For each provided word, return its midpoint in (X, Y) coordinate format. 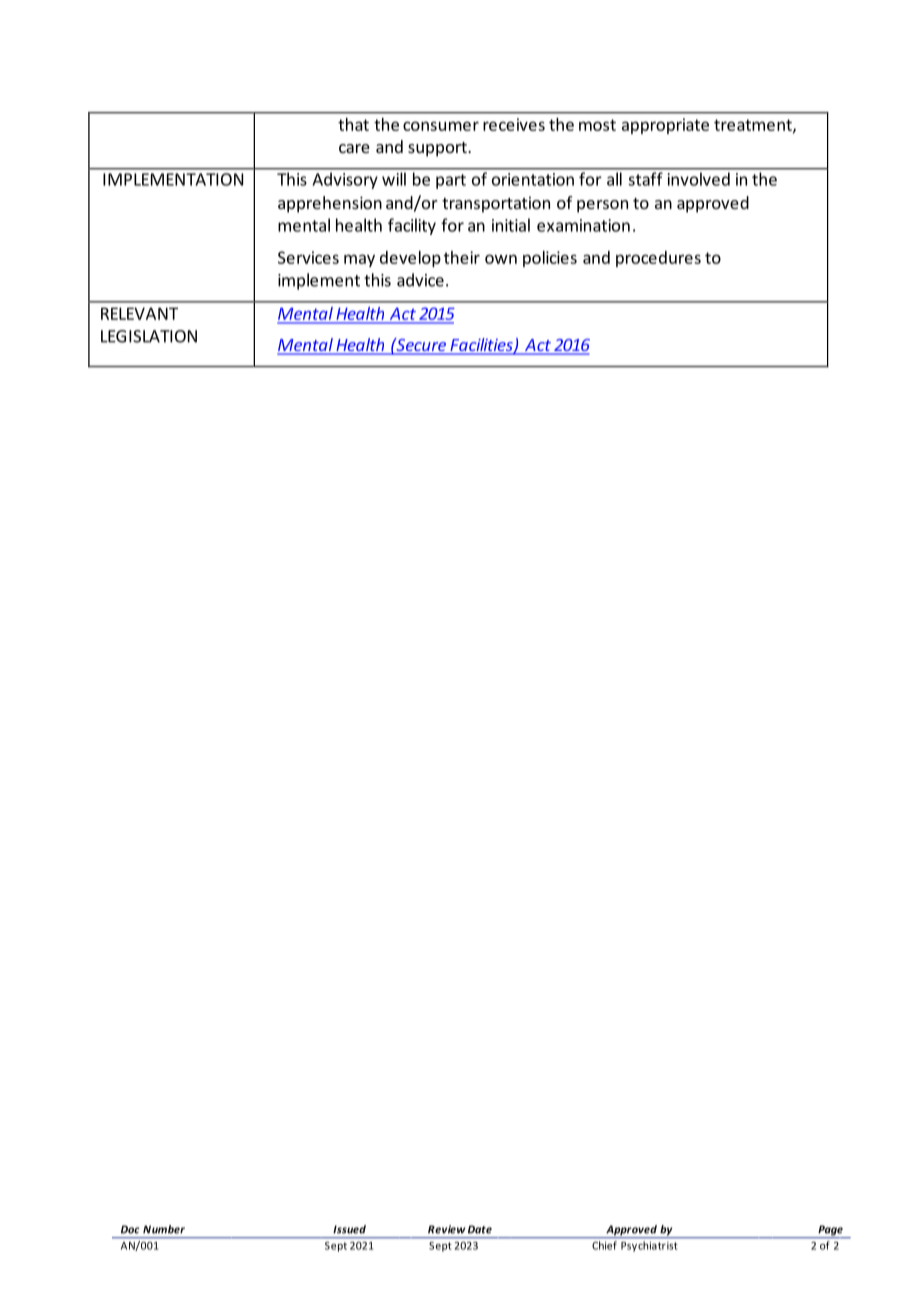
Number (164, 1229)
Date (480, 1229)
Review (446, 1229)
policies (550, 259)
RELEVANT (139, 313)
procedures (658, 259)
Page (830, 1231)
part (451, 181)
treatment (754, 126)
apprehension (330, 204)
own (501, 259)
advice (420, 280)
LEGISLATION (149, 336)
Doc (130, 1229)
